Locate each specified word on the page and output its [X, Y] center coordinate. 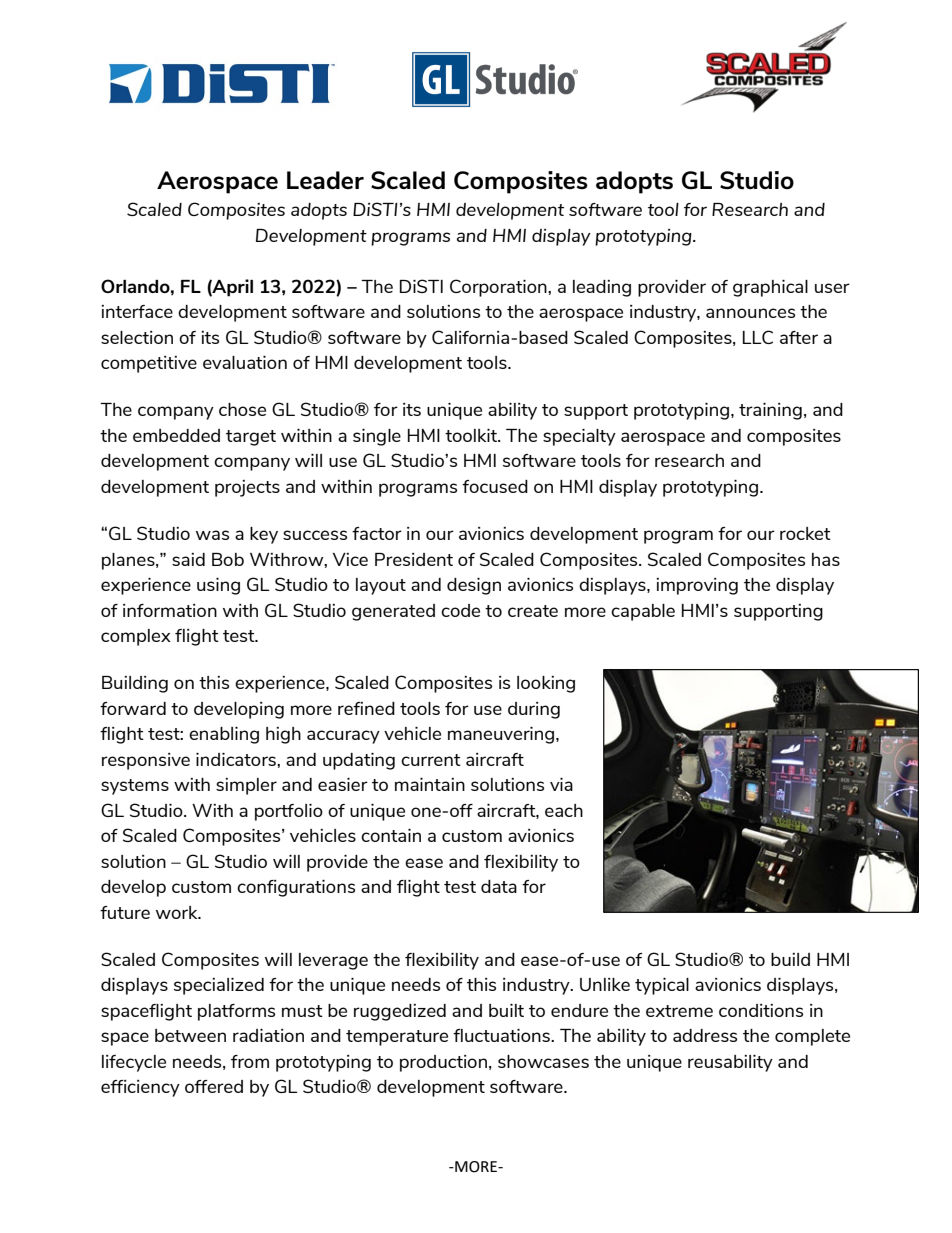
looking [546, 684]
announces [750, 313]
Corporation [499, 288]
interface [137, 311]
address [705, 1035]
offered [214, 1086]
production [443, 1063]
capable [643, 612]
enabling [224, 735]
